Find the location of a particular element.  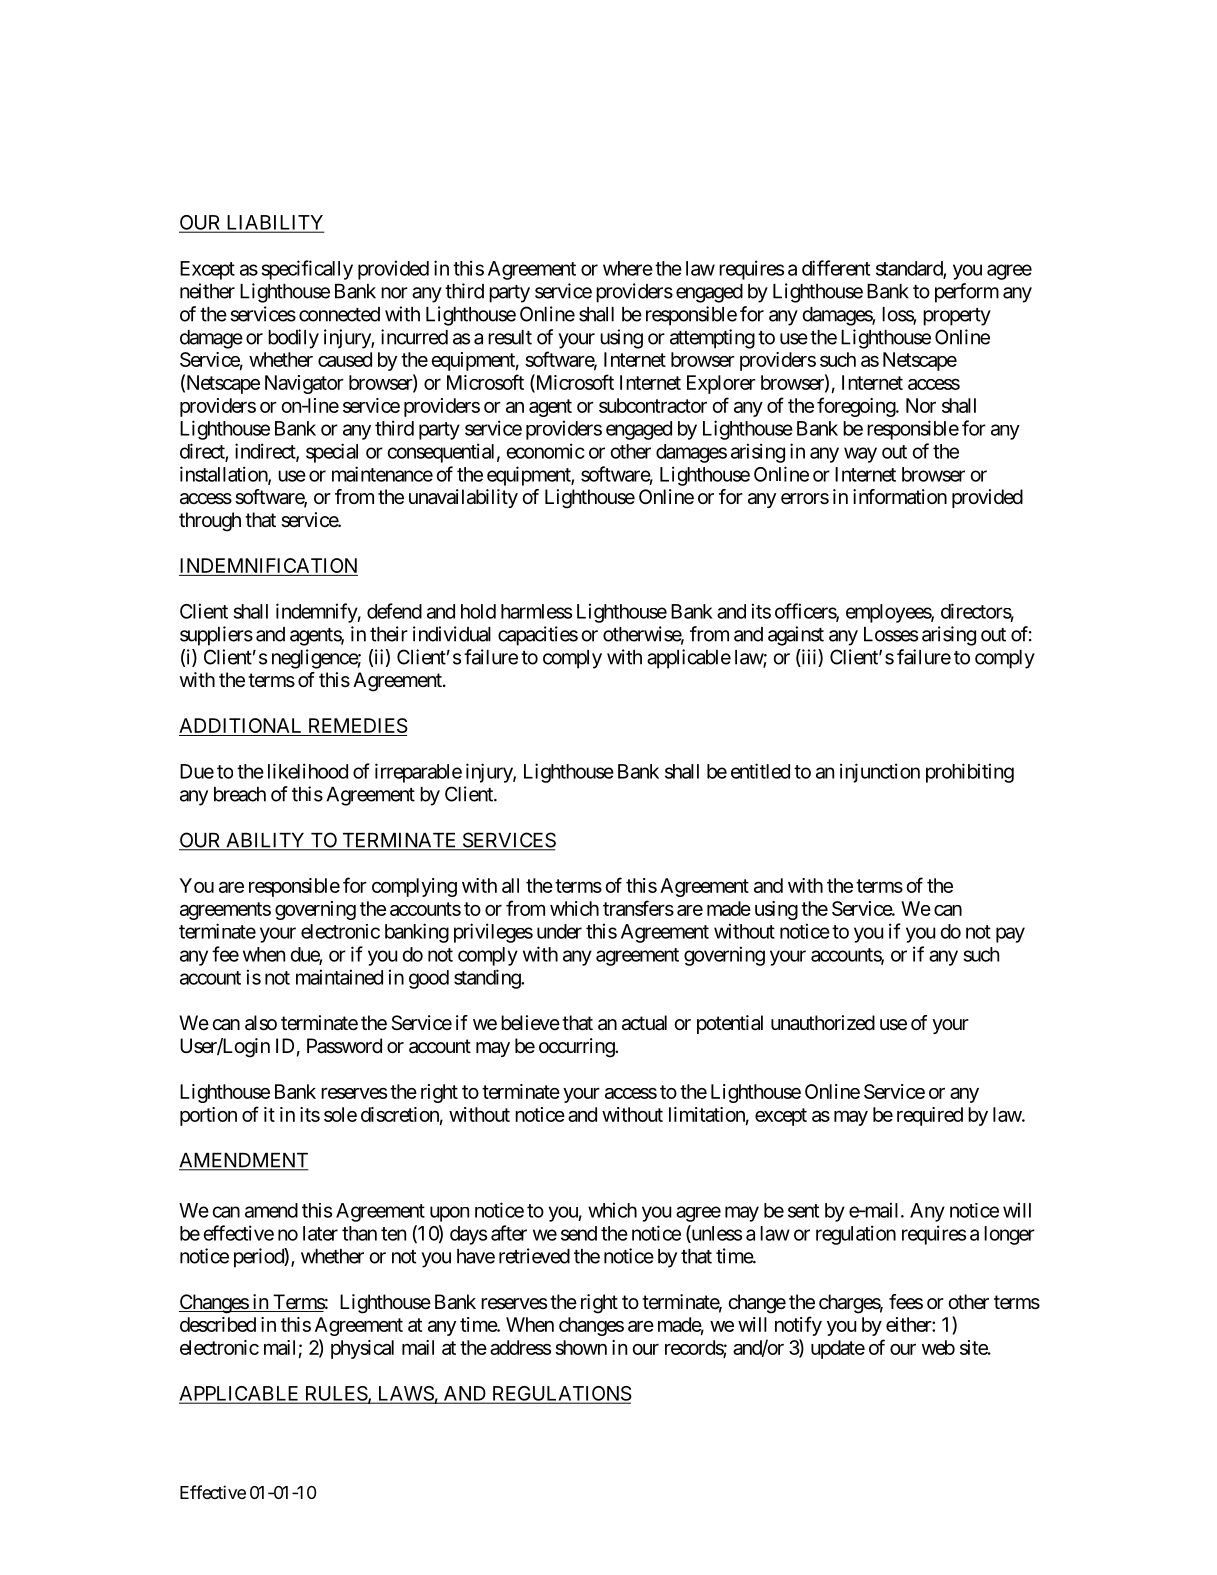

breach is located at coordinates (240, 794).
